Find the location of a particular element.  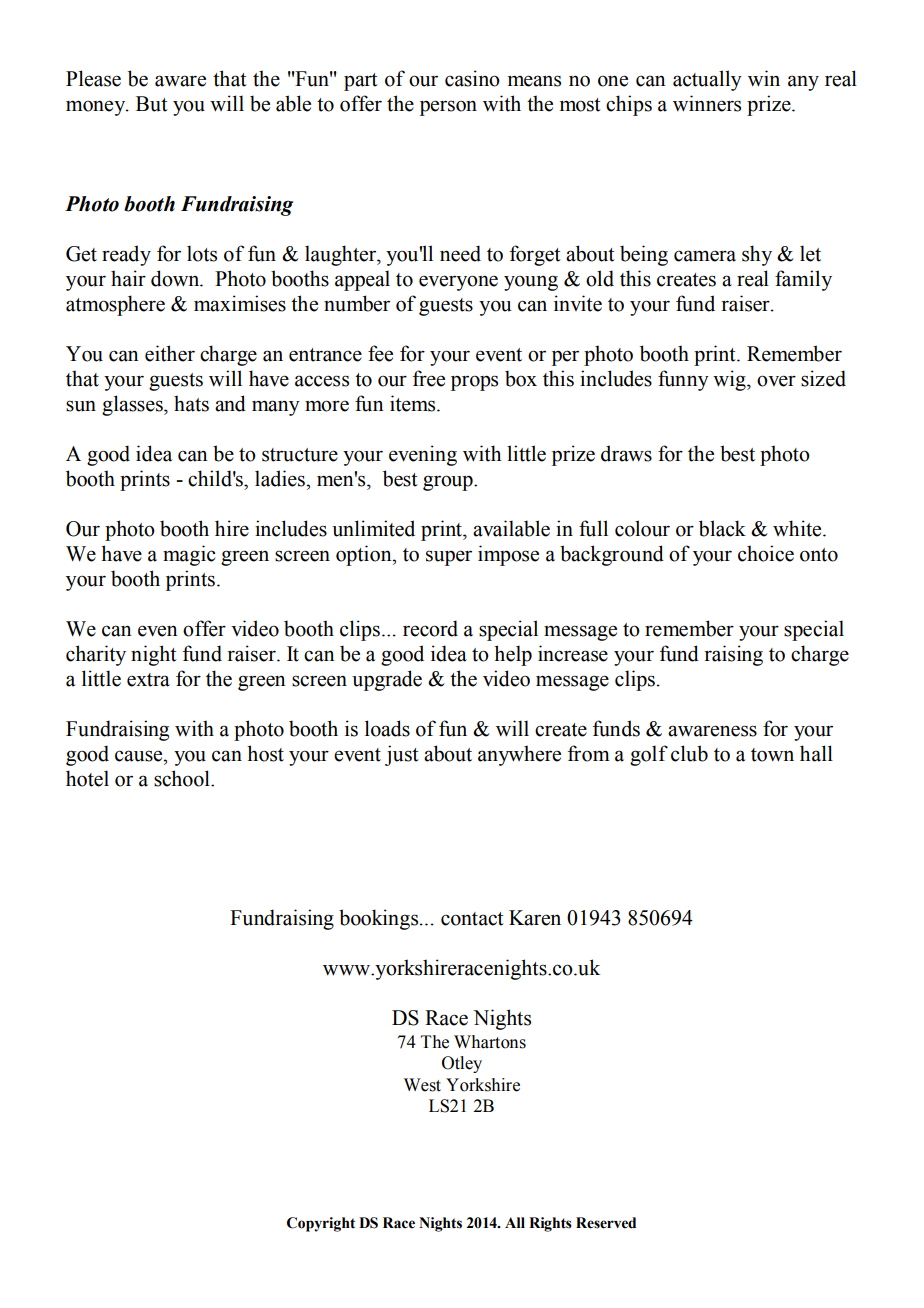

choice is located at coordinates (766, 553).
